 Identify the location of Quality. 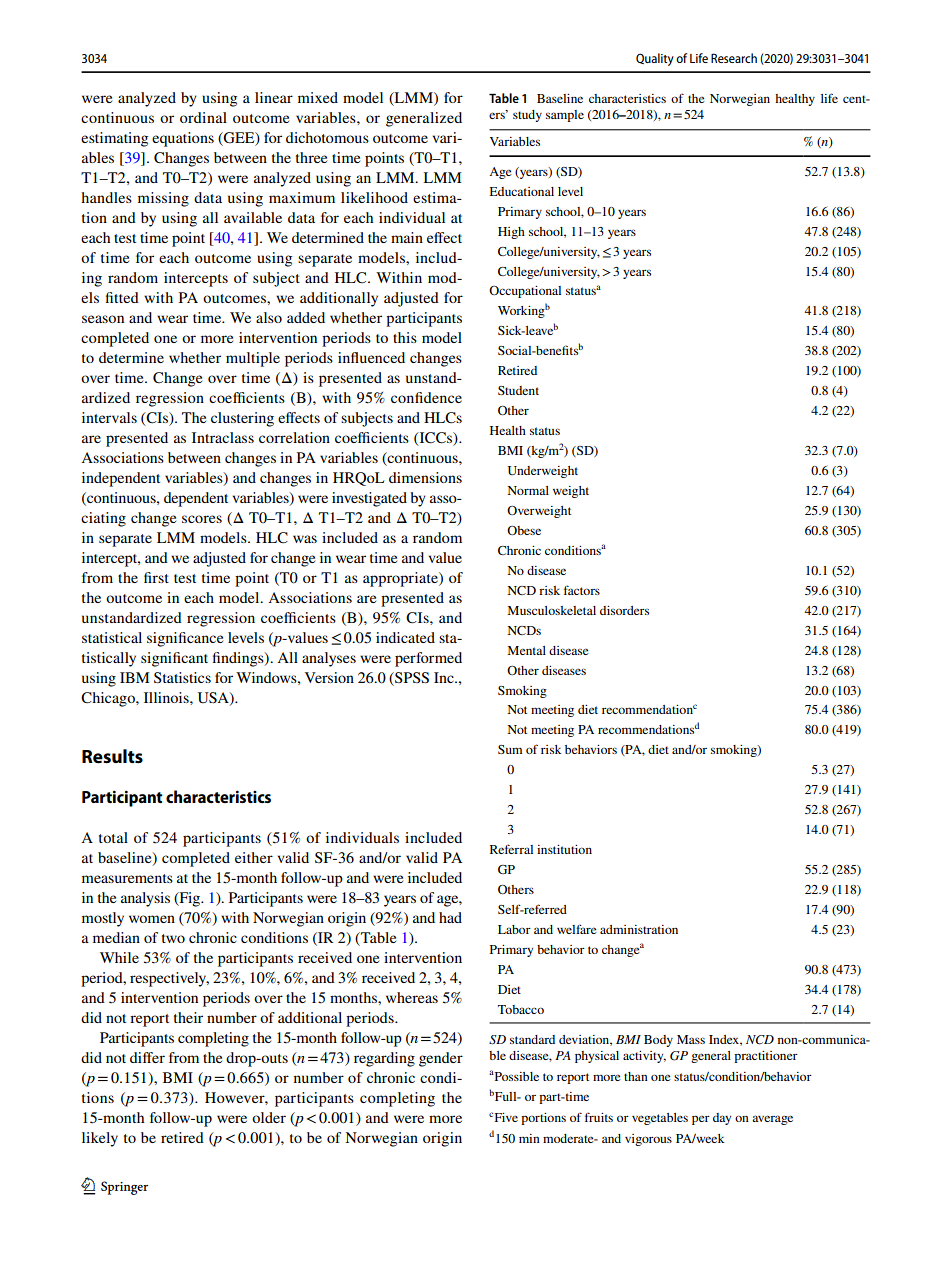
(655, 59).
